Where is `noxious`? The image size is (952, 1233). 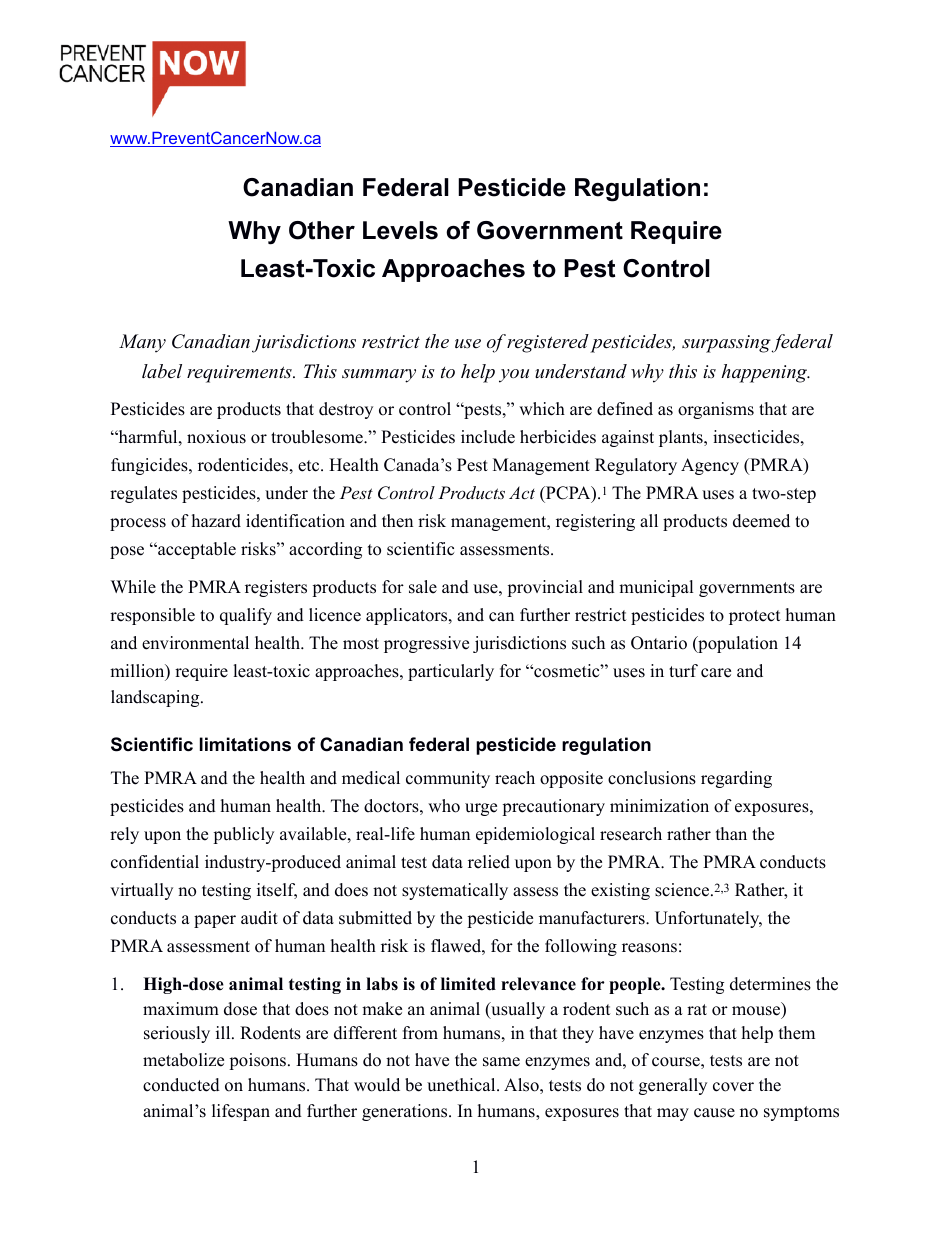 noxious is located at coordinates (216, 437).
